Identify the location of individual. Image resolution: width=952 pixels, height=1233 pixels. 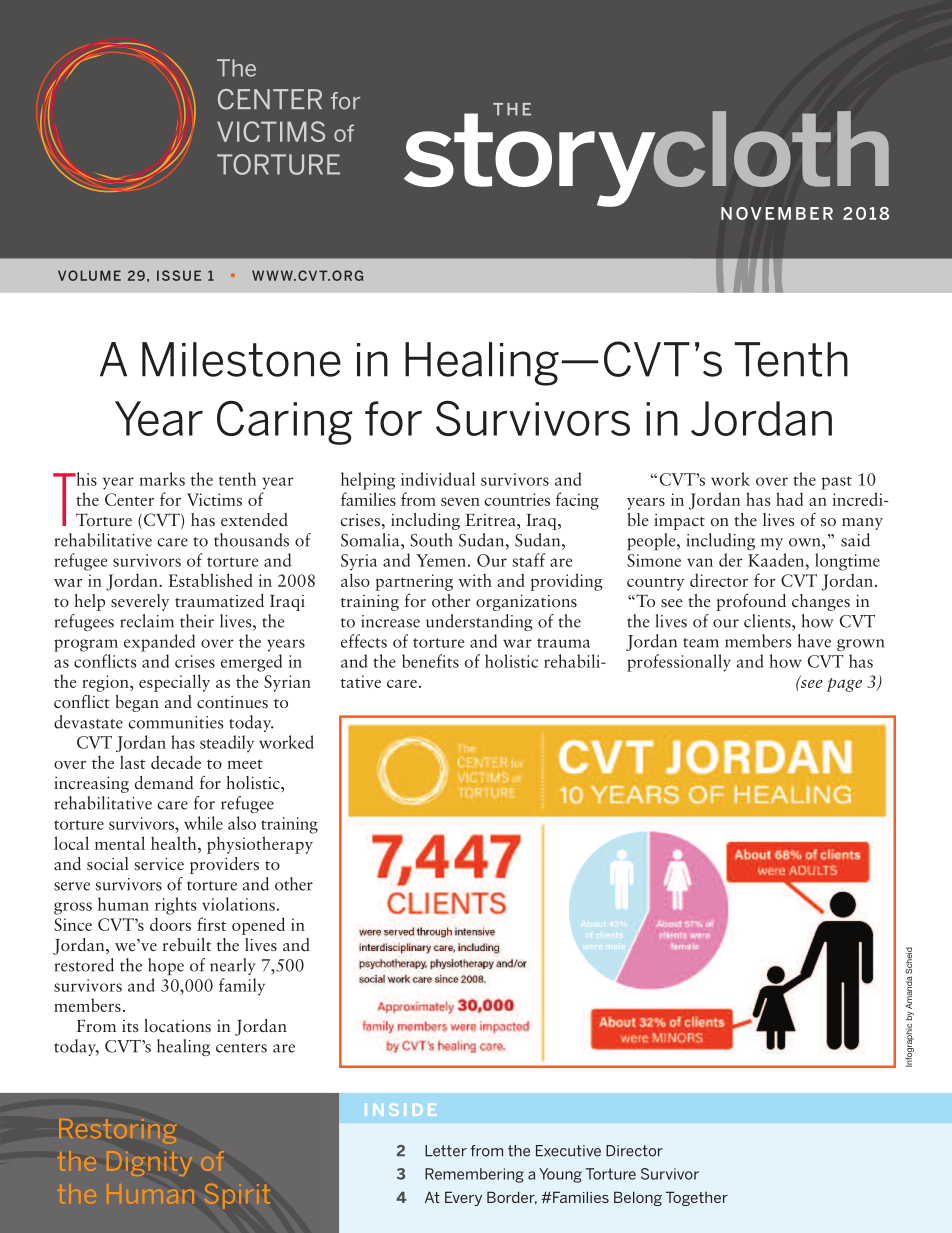
(438, 479).
